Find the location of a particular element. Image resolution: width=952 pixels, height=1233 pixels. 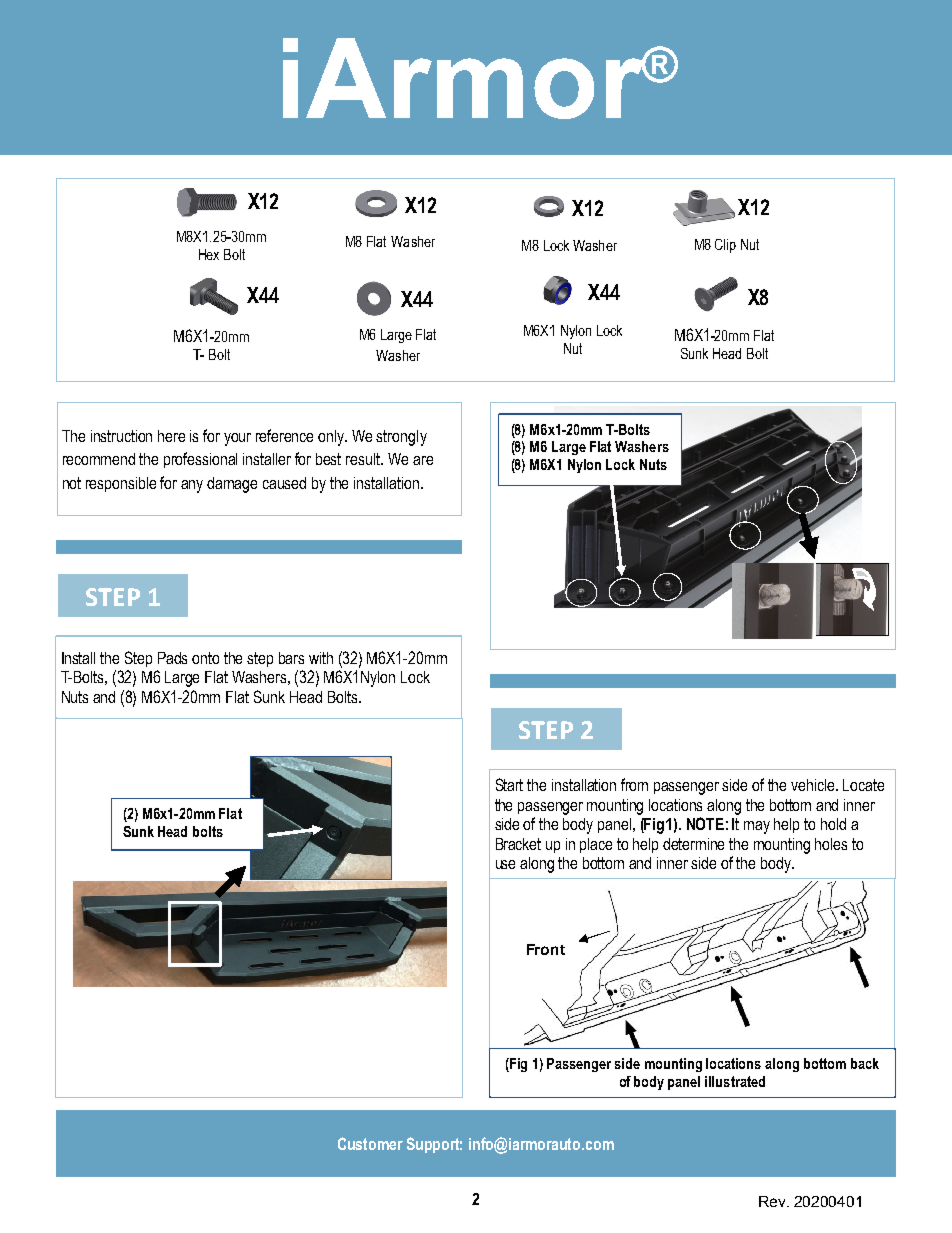

strongly is located at coordinates (401, 438).
